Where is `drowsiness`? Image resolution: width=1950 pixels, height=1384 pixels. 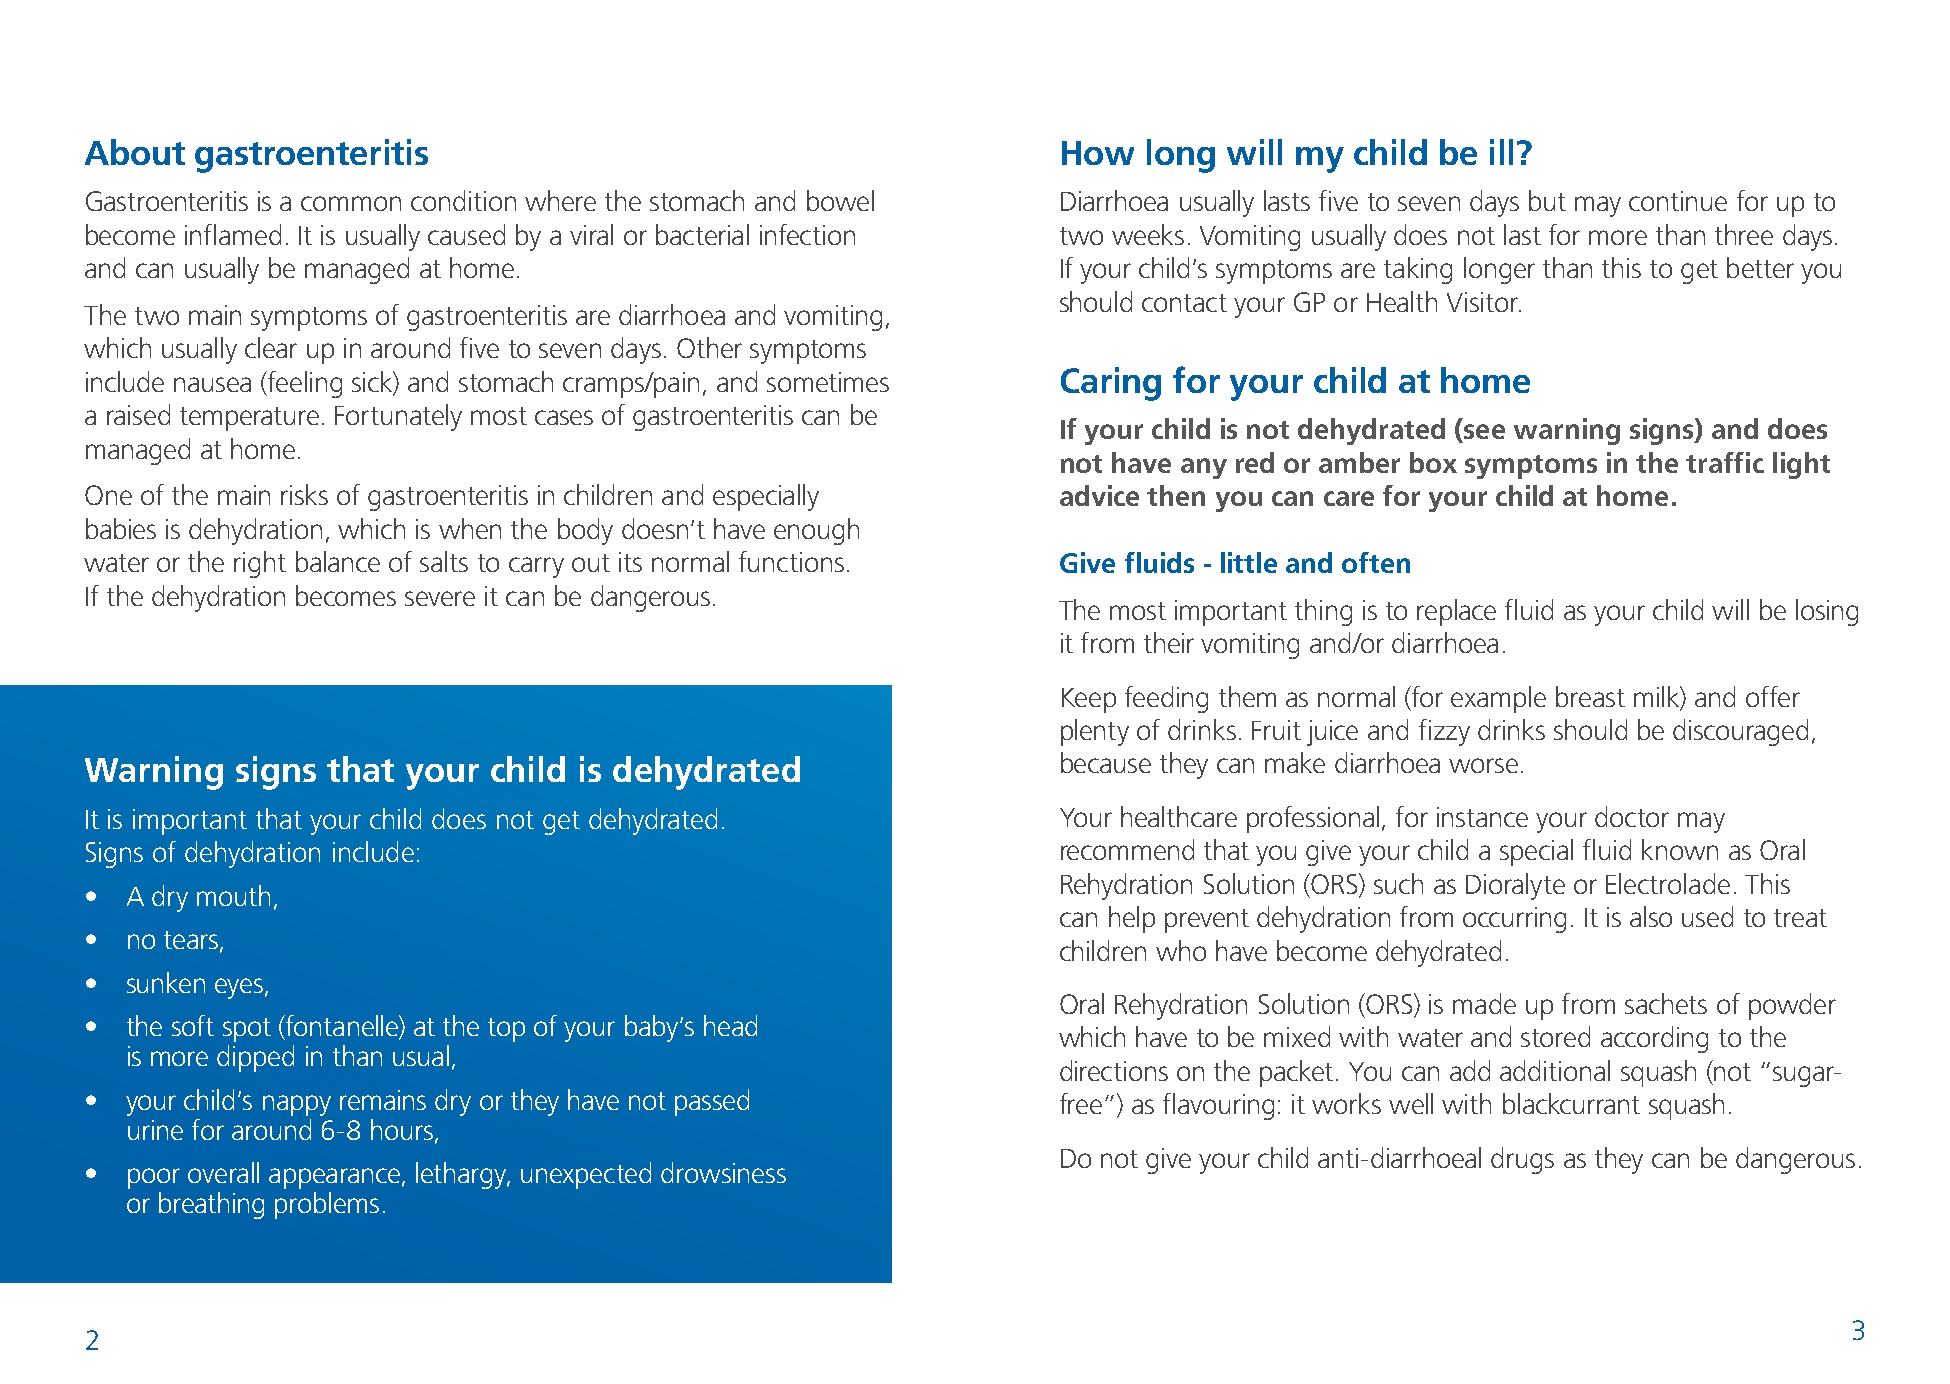
drowsiness is located at coordinates (723, 1172).
